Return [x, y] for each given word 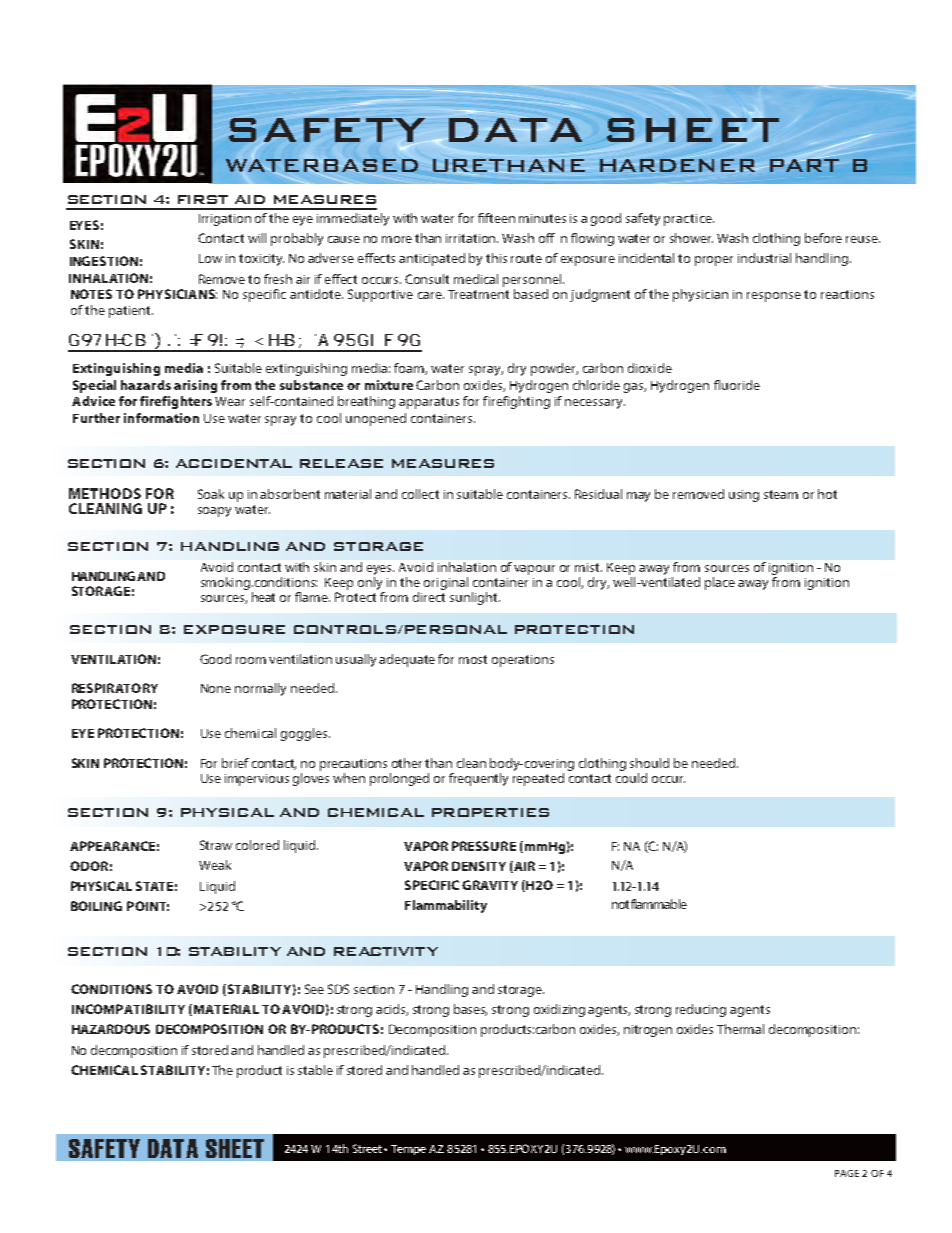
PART [804, 164]
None [216, 688]
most [473, 659]
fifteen [496, 218]
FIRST [203, 199]
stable [315, 1070]
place [720, 583]
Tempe [408, 1150]
